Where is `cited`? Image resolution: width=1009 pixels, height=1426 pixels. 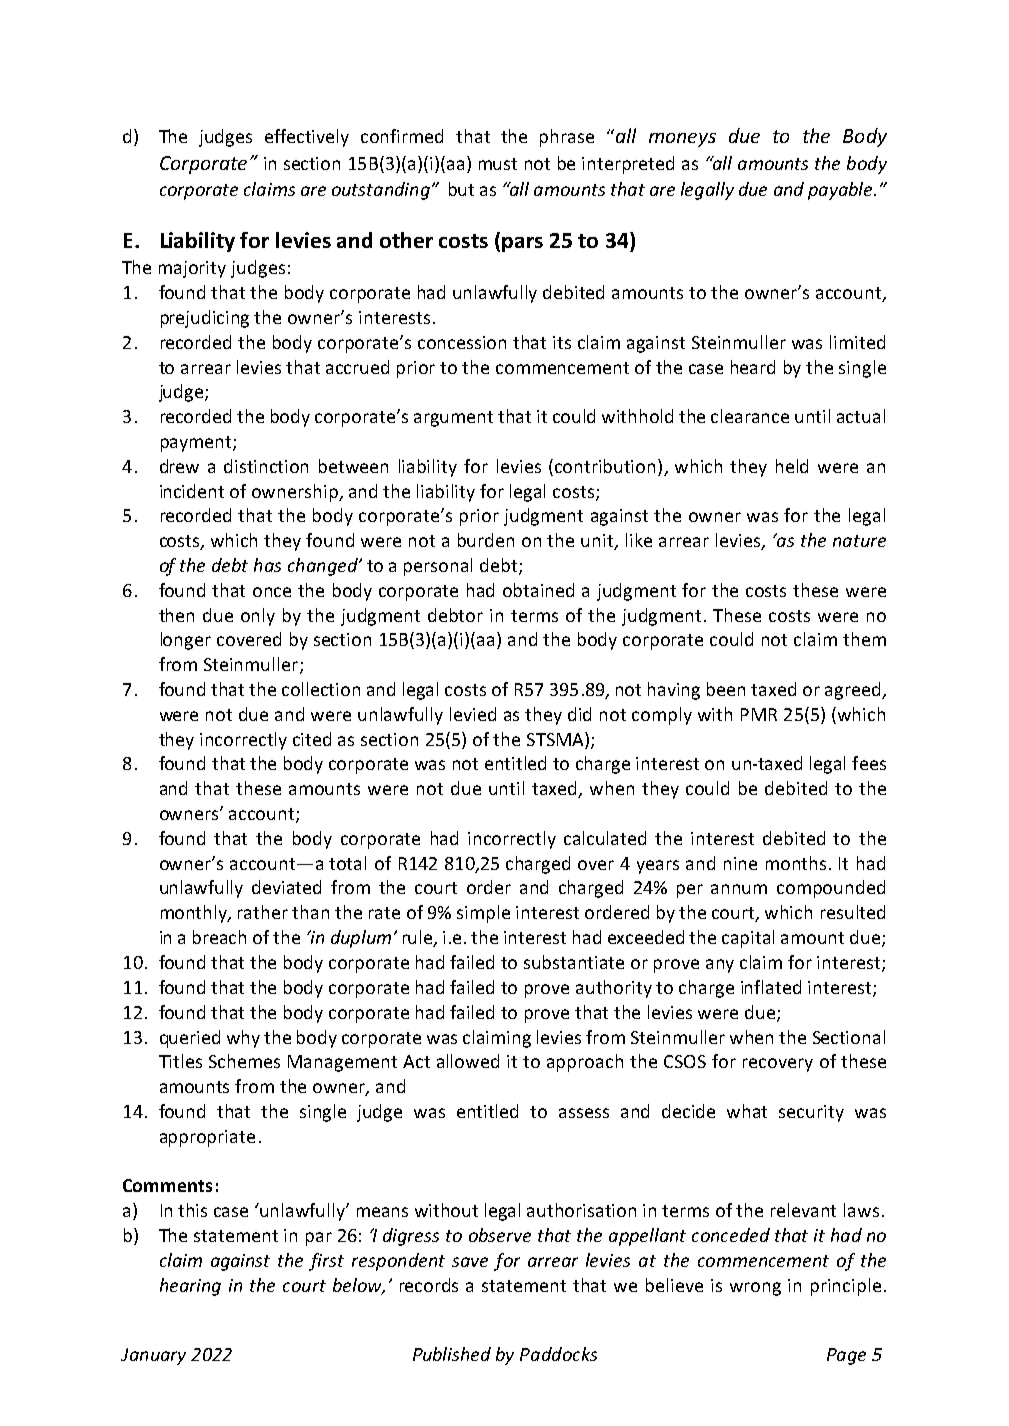 cited is located at coordinates (312, 739).
